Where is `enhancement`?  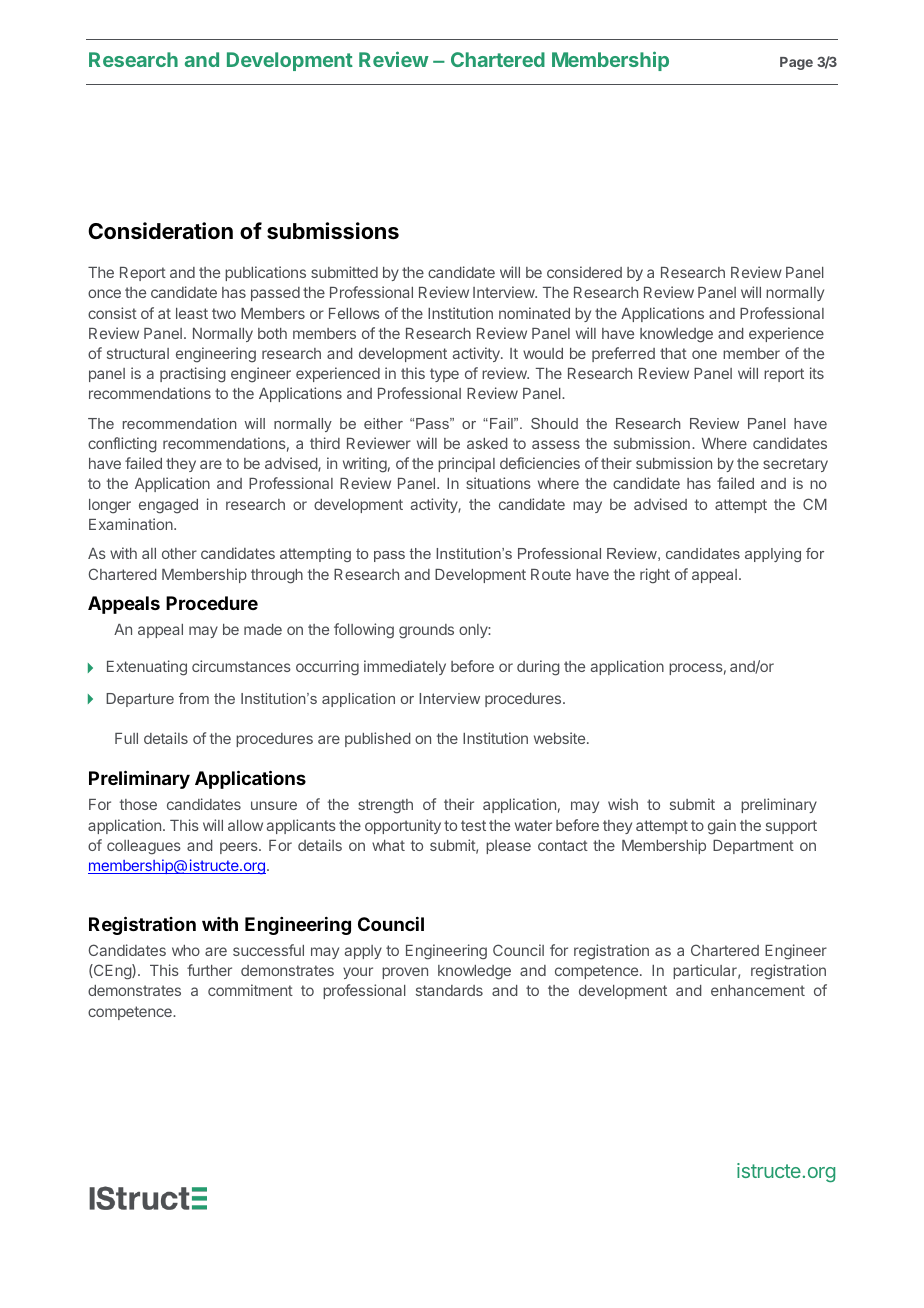
enhancement is located at coordinates (758, 990).
